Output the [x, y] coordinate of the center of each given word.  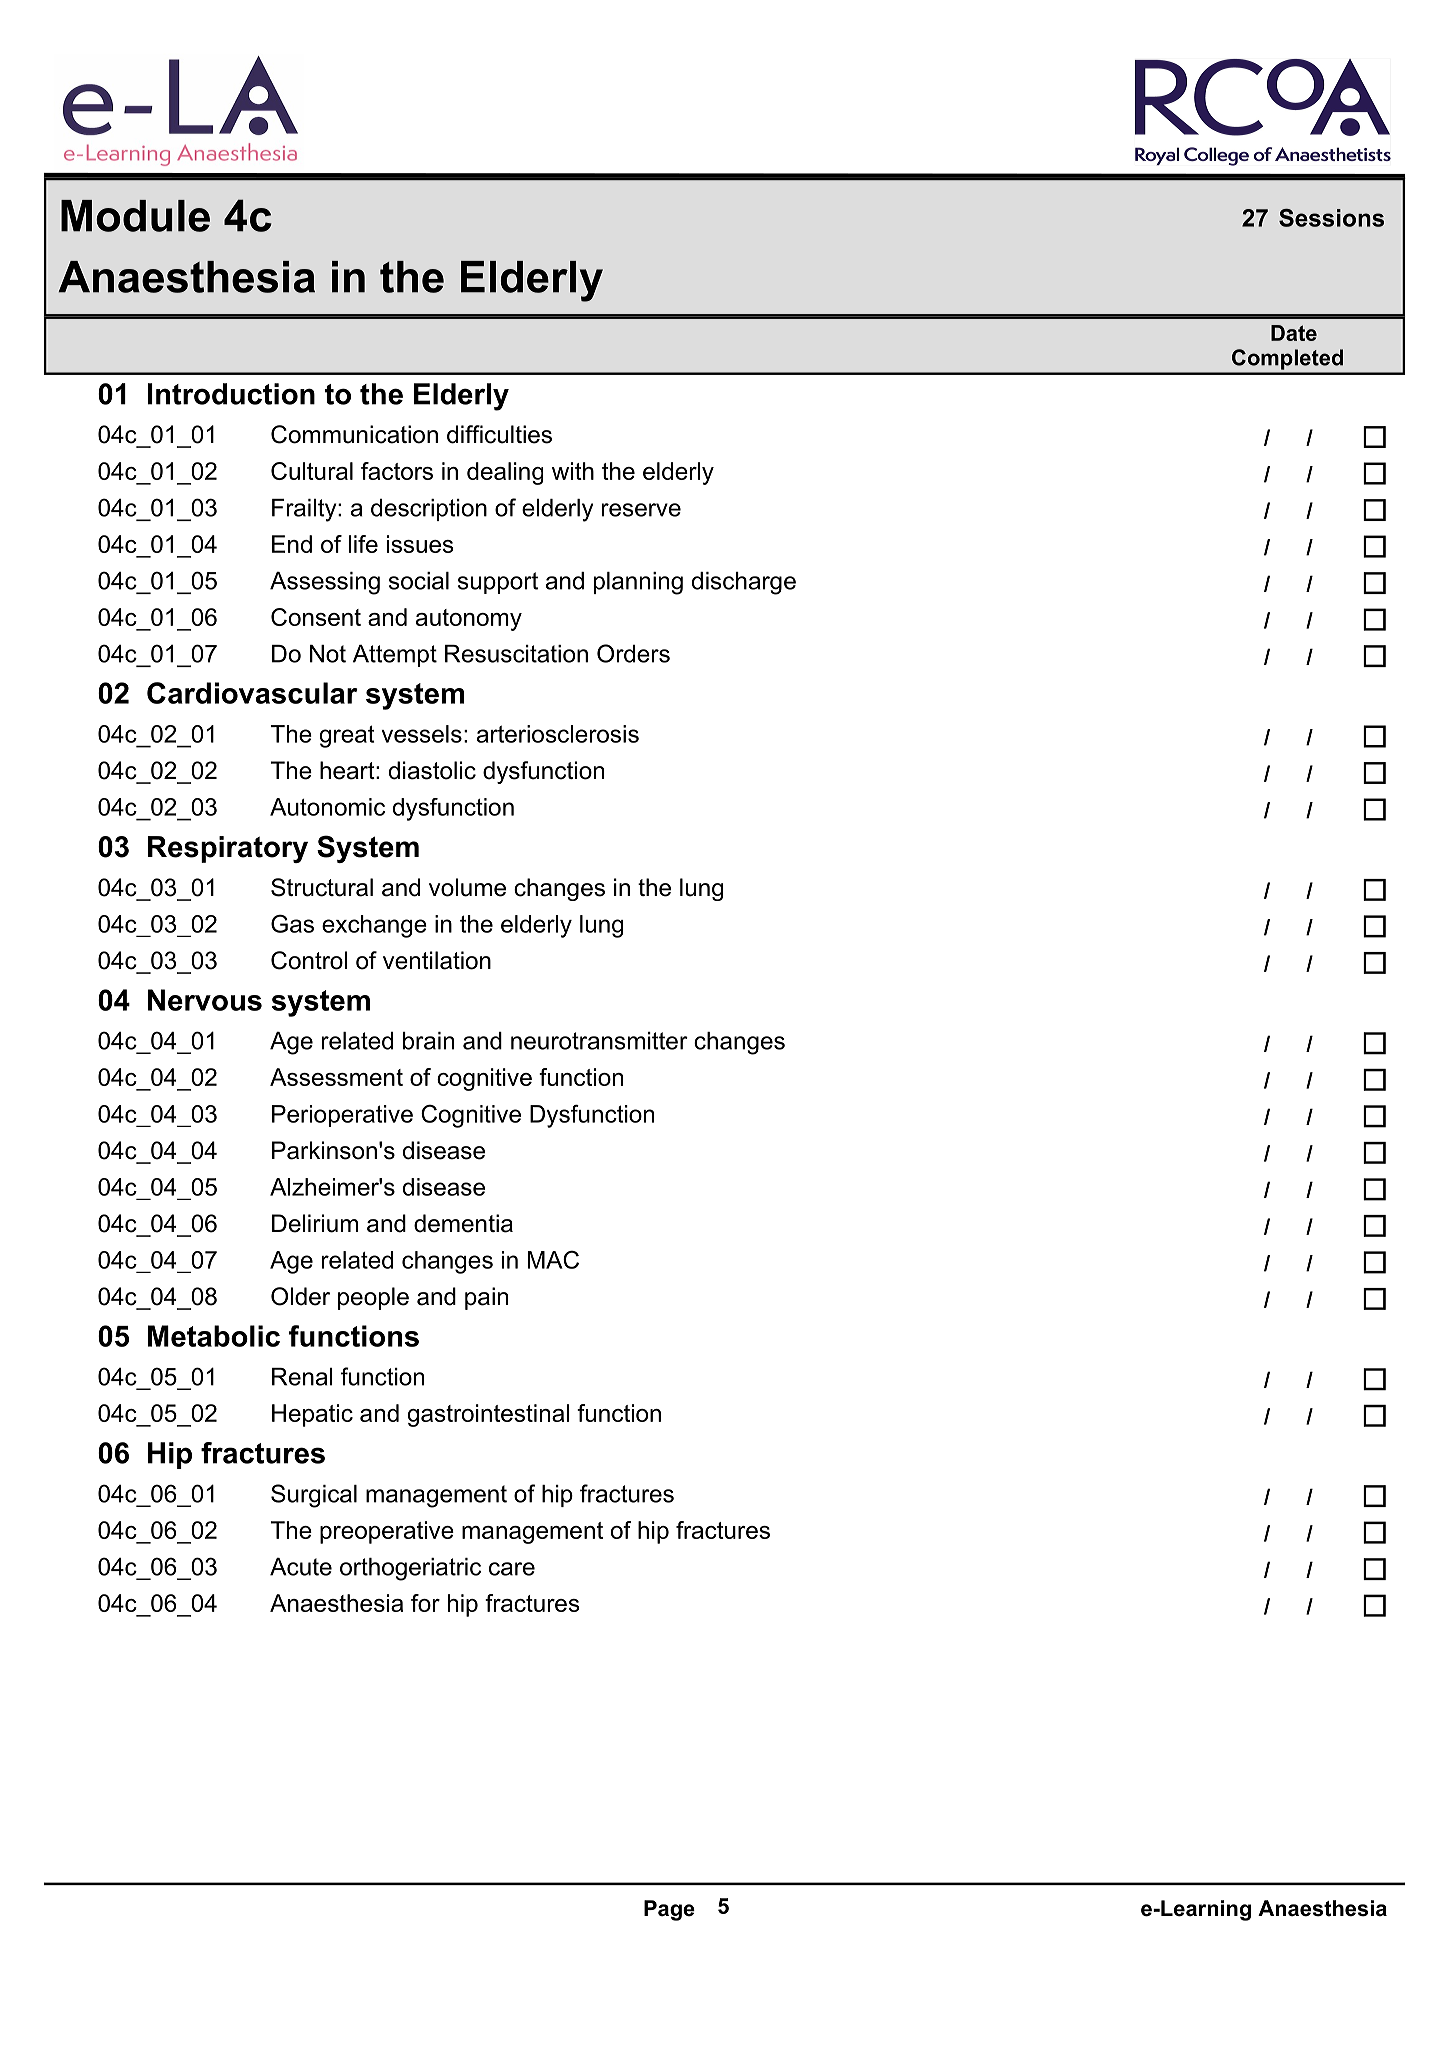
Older [300, 1296]
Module [135, 216]
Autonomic [327, 807]
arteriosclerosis [558, 734]
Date [1294, 333]
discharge [744, 583]
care [512, 1569]
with [573, 471]
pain [486, 1298]
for [425, 1603]
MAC [553, 1260]
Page [669, 1910]
